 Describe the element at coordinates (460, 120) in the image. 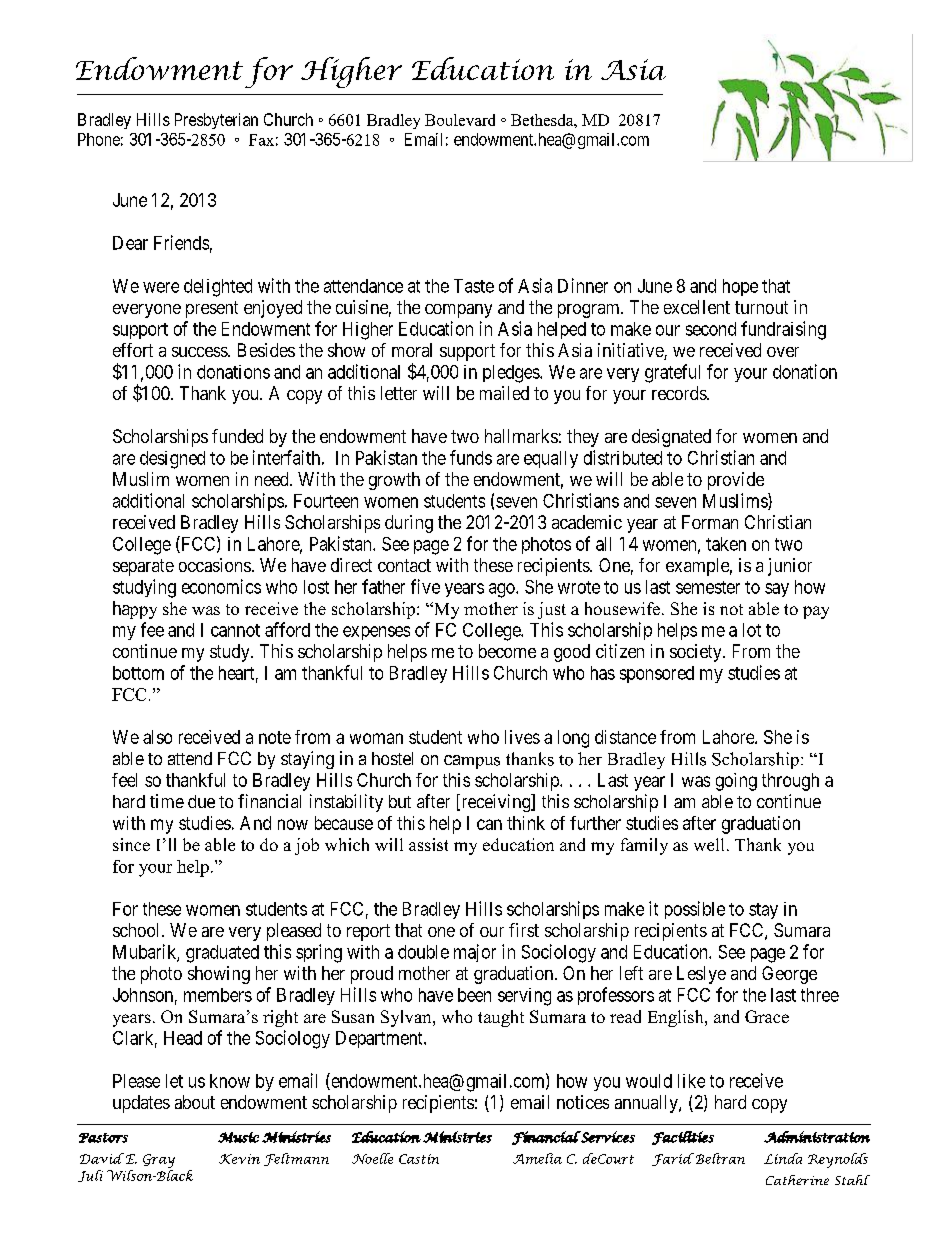

I see `Boulevard` at that location.
